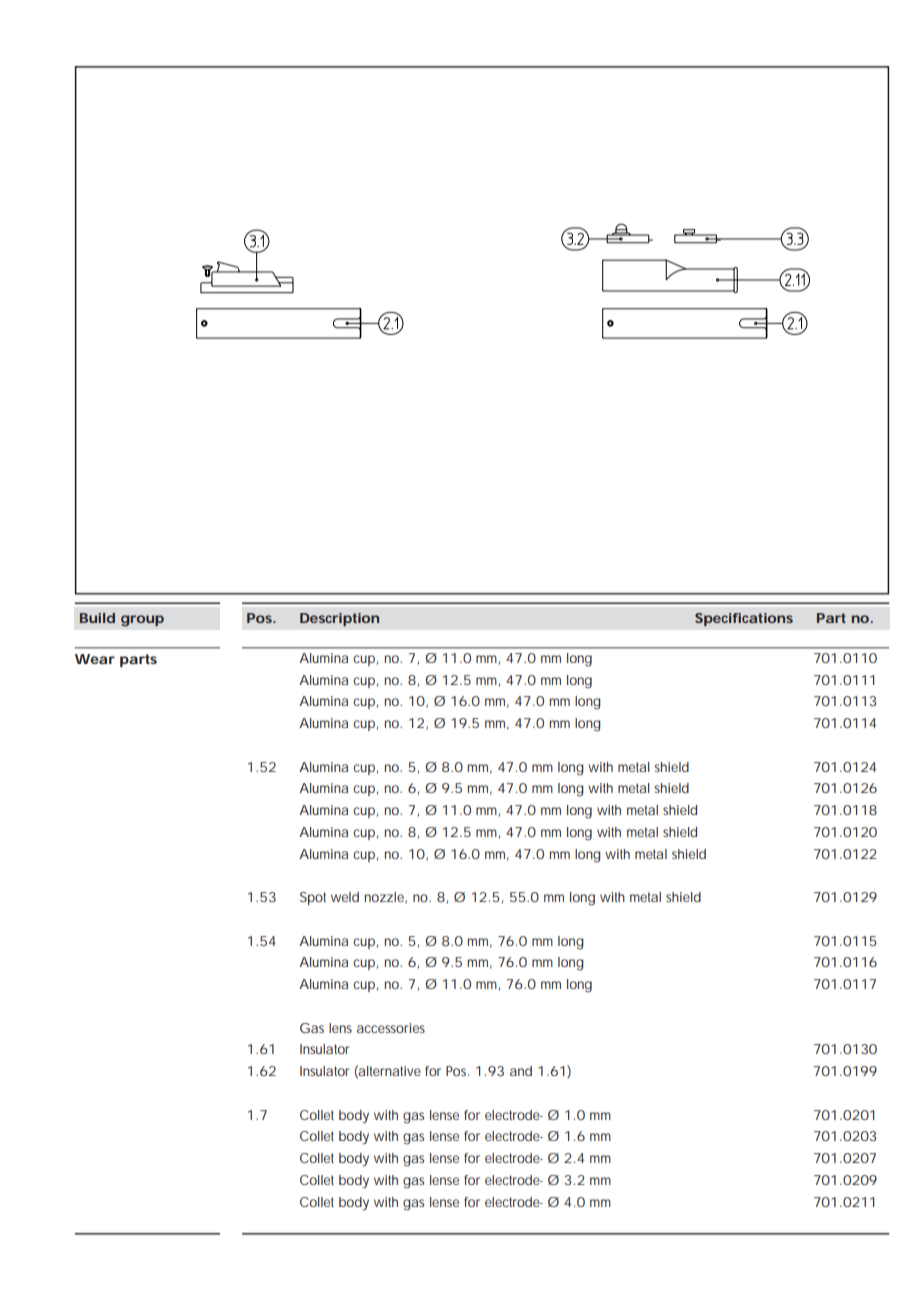 The height and width of the screenshot is (1308, 924). Describe the element at coordinates (313, 898) in the screenshot. I see `Spot` at that location.
